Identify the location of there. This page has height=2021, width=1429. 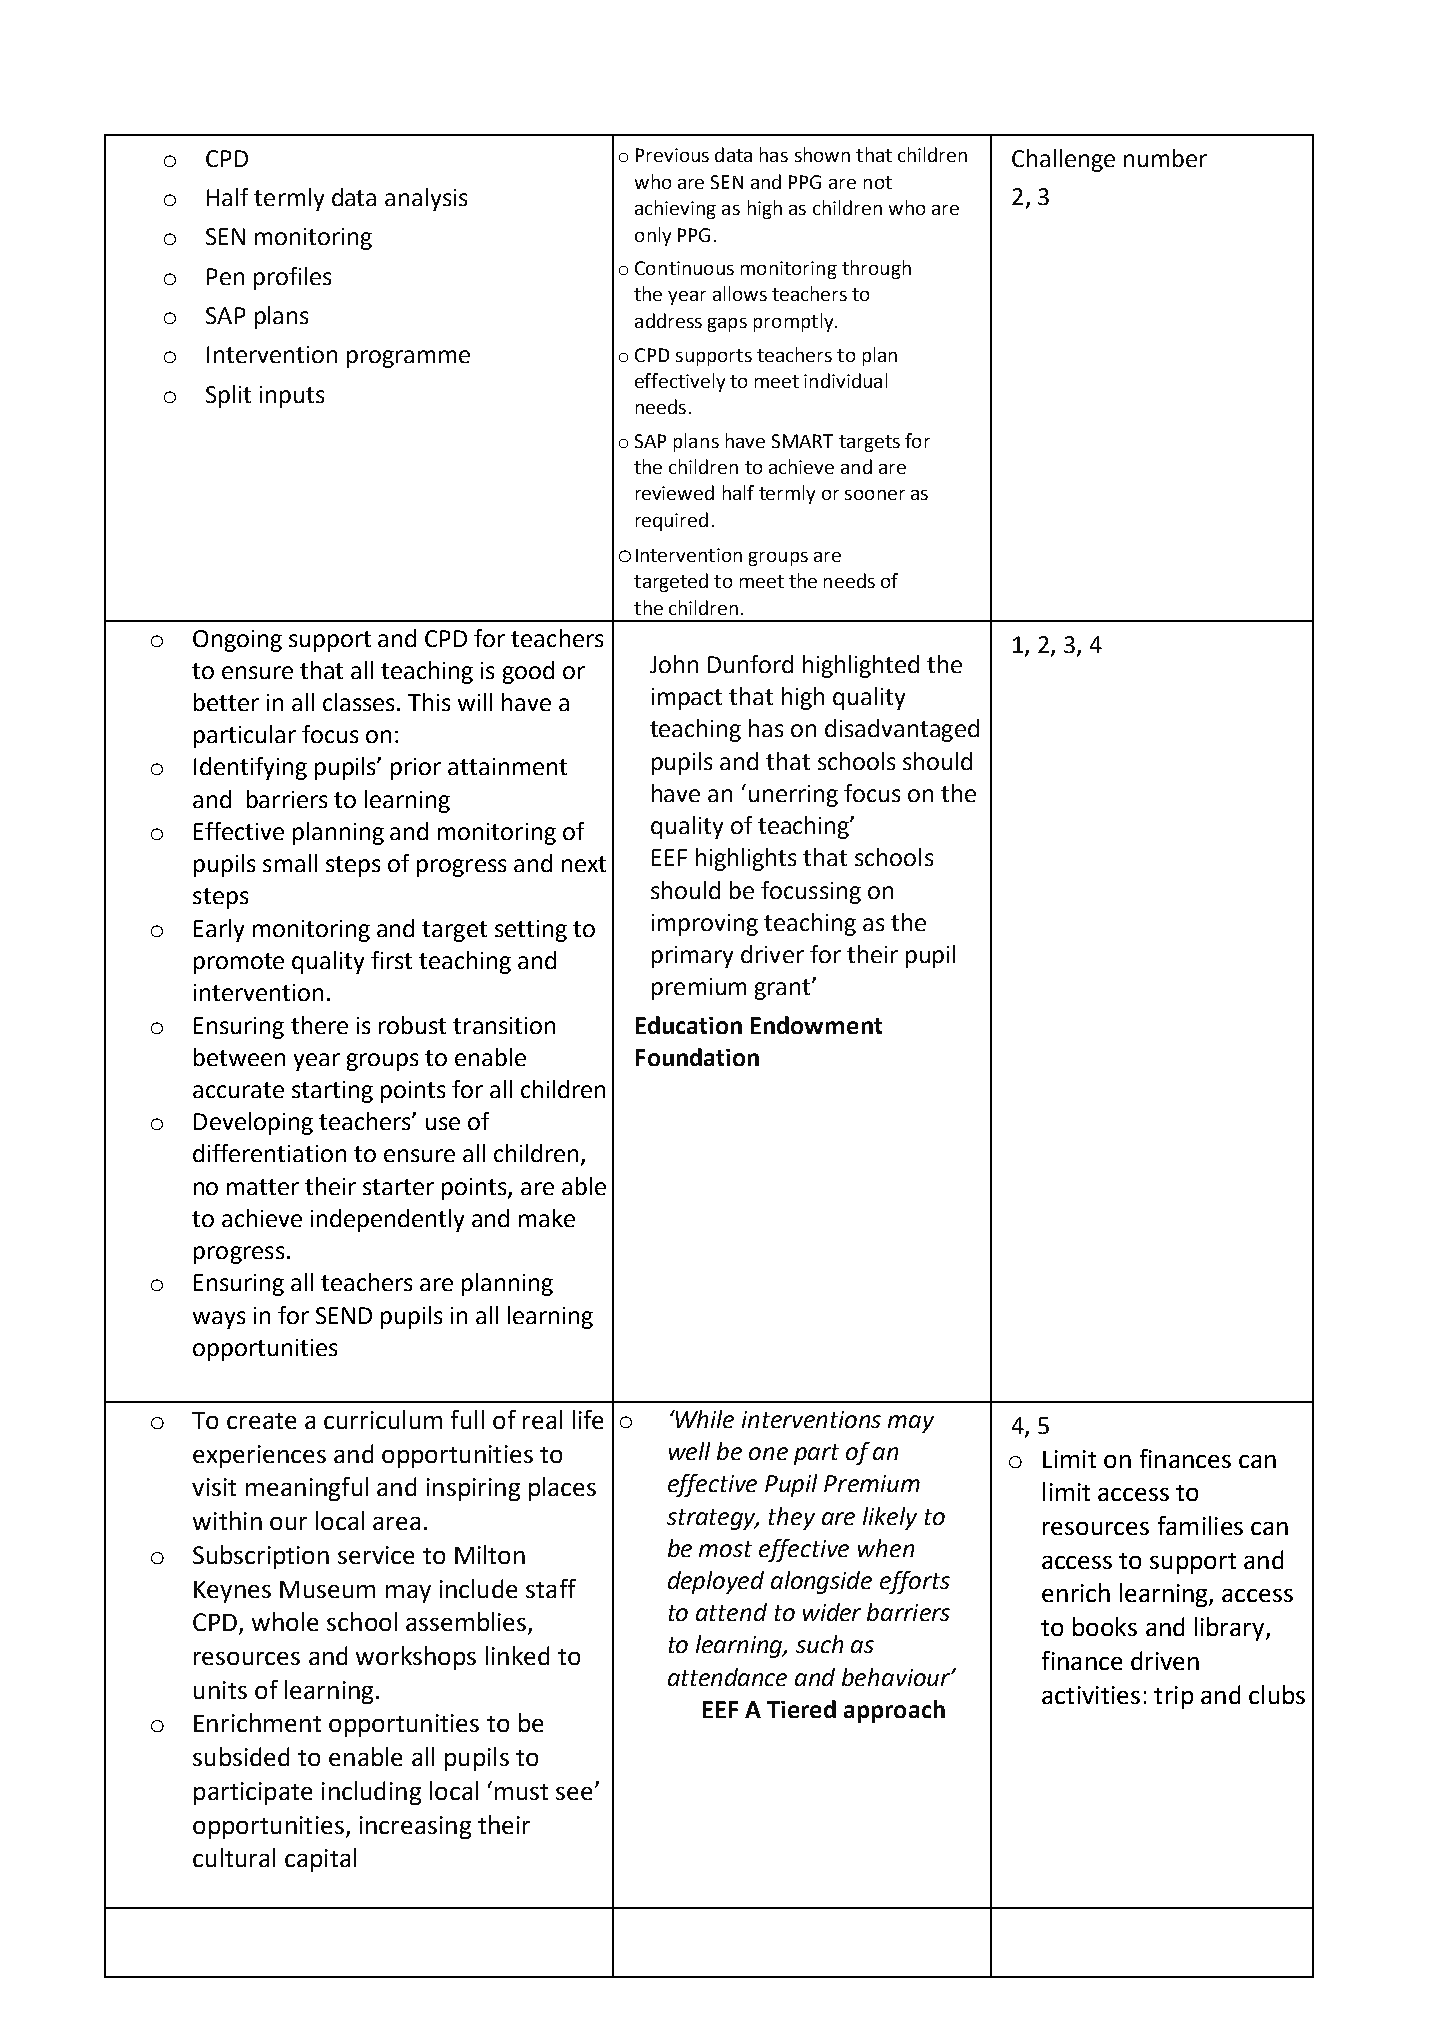
(319, 1025).
